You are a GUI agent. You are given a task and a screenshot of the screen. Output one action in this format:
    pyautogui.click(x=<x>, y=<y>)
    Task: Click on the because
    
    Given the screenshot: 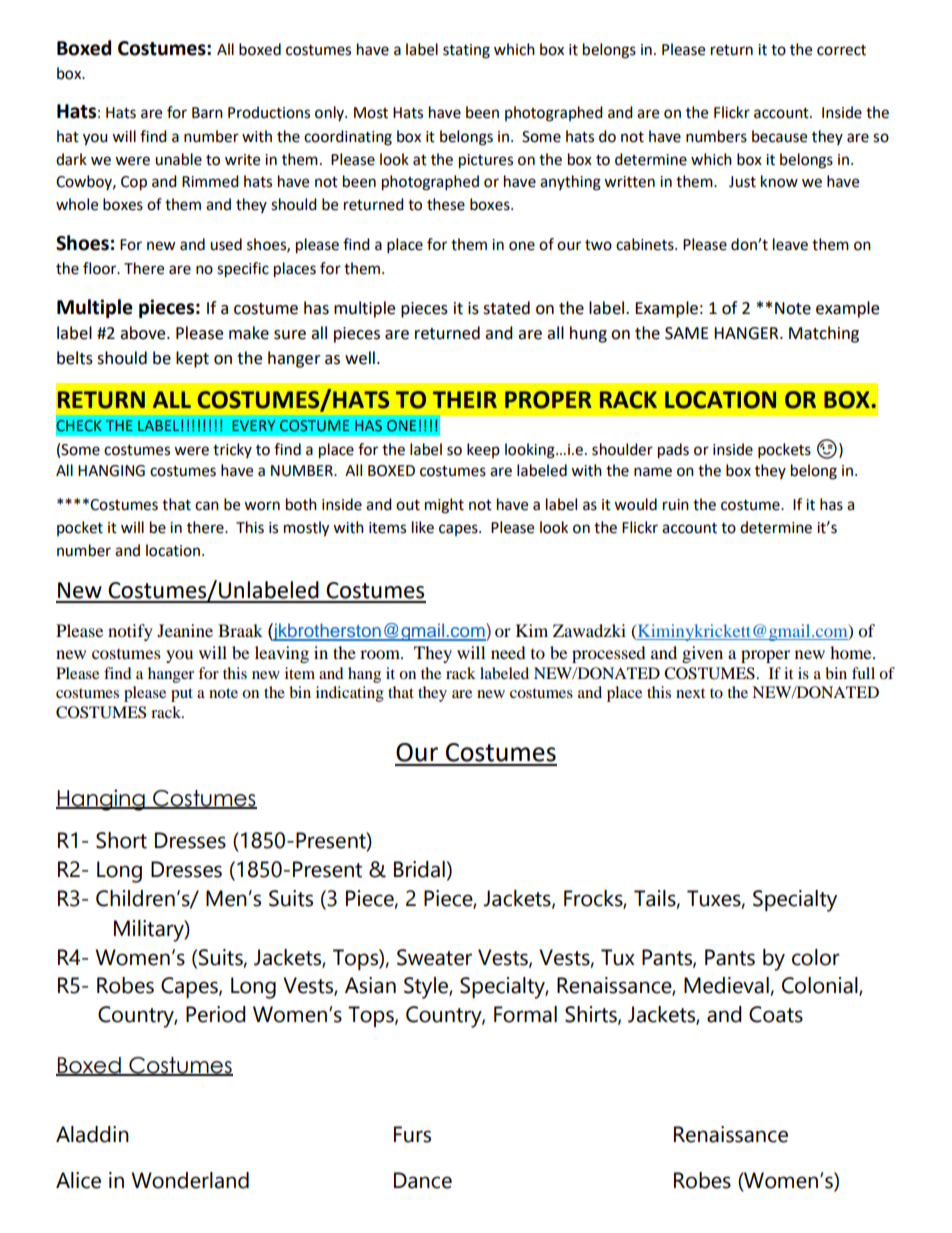 What is the action you would take?
    pyautogui.click(x=779, y=136)
